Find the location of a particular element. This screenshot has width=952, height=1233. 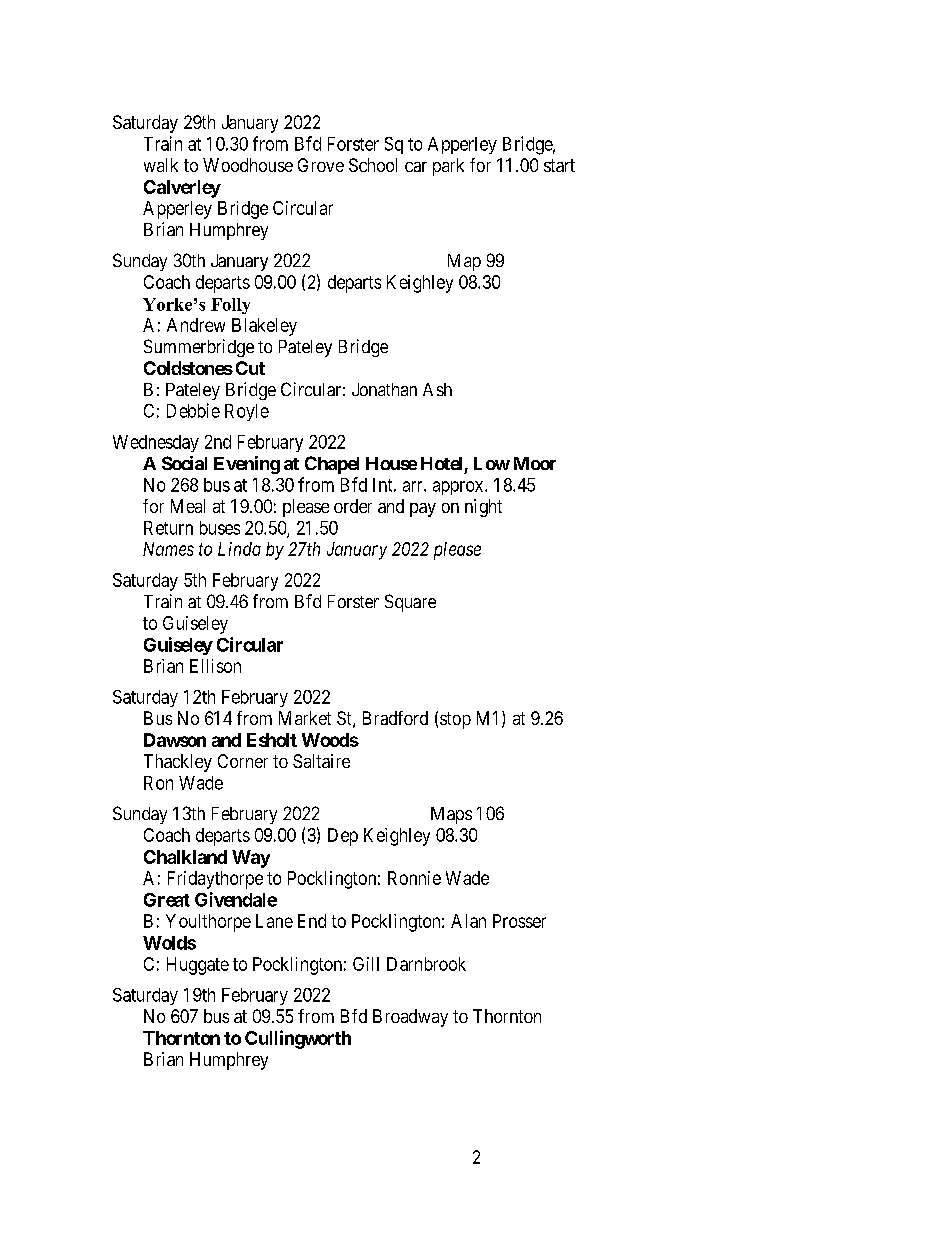

Great is located at coordinates (167, 900).
